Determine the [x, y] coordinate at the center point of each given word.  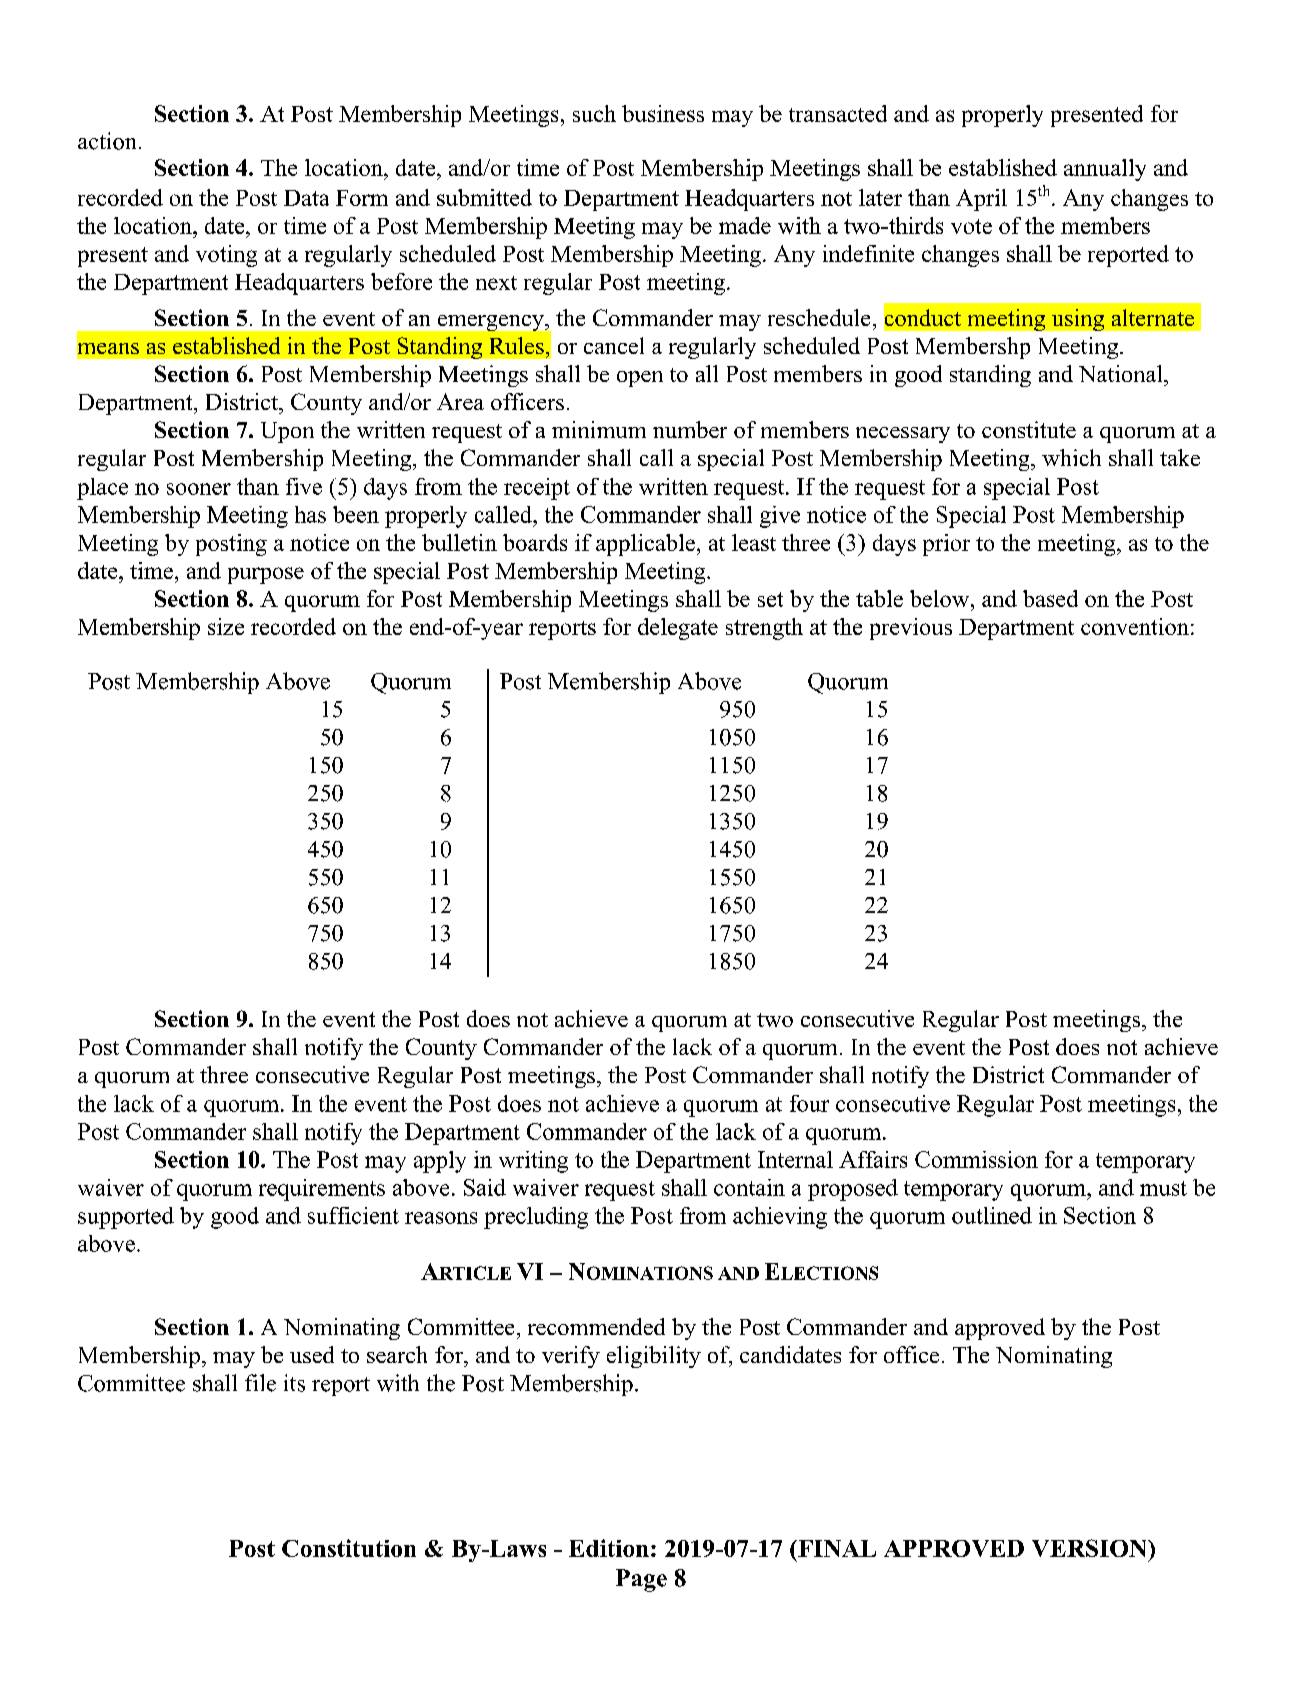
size [226, 626]
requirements [322, 1190]
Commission [976, 1159]
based [1050, 598]
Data [306, 198]
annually [1105, 170]
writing [533, 1162]
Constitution [349, 1548]
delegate [678, 629]
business [663, 113]
